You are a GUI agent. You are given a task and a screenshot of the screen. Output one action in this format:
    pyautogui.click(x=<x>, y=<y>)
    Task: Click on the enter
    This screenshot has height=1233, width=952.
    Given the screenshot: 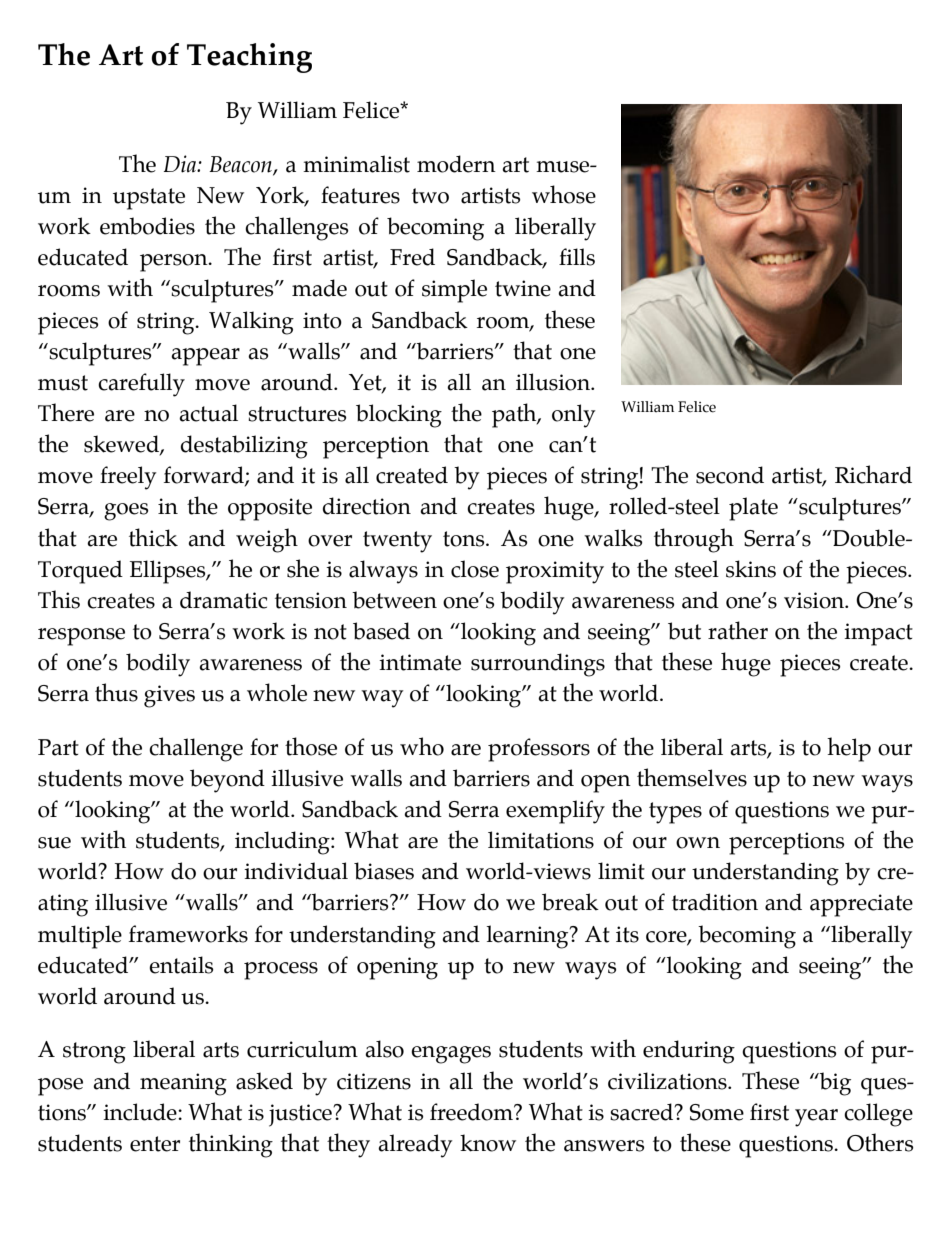 What is the action you would take?
    pyautogui.click(x=155, y=1144)
